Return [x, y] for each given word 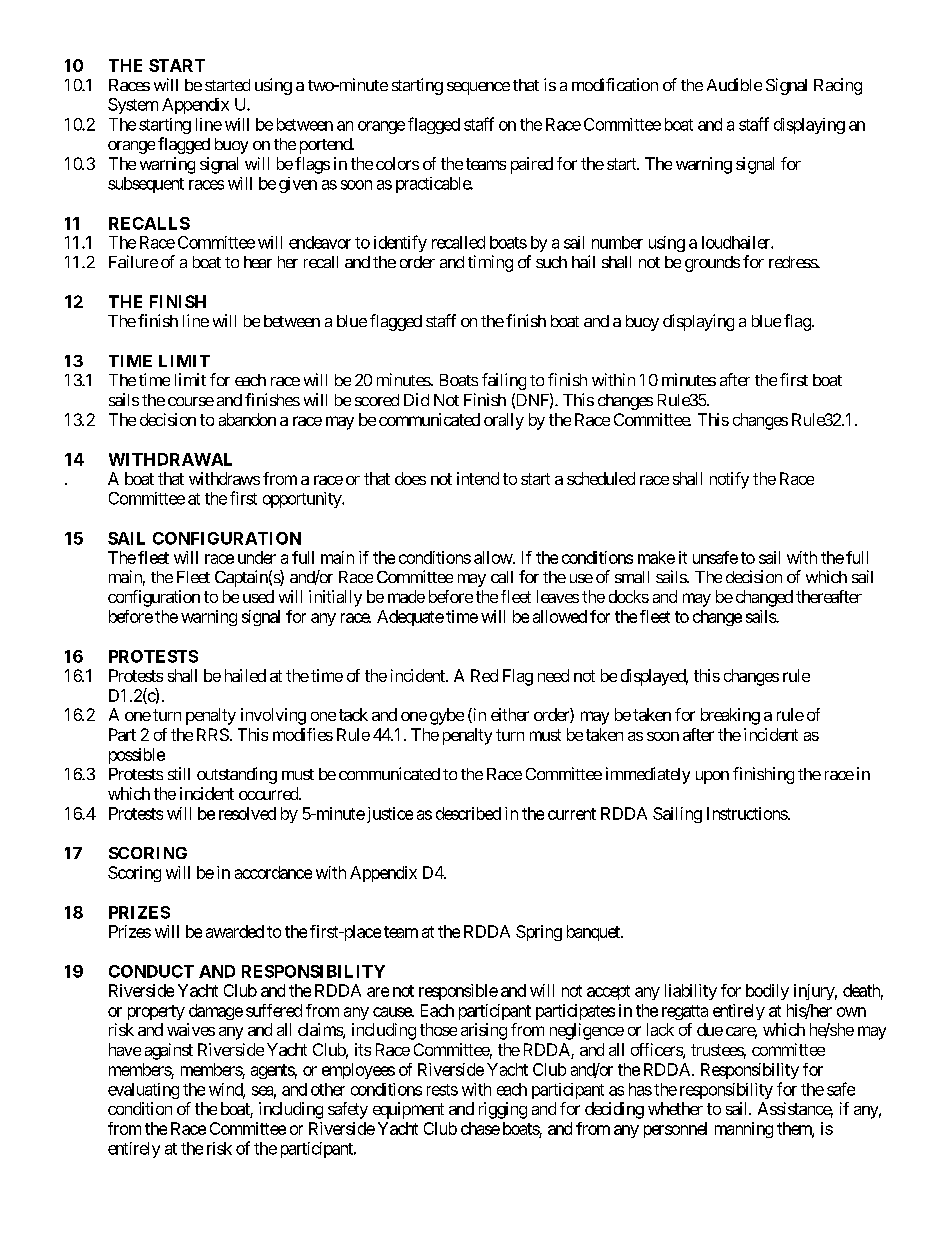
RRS [213, 734]
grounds [712, 264]
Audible [734, 84]
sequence [478, 88]
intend [478, 478]
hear [258, 262]
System [133, 106]
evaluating [143, 1091]
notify [729, 480]
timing [490, 263]
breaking [730, 716]
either [510, 714]
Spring [539, 933]
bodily [767, 992]
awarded [235, 931]
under [257, 557]
